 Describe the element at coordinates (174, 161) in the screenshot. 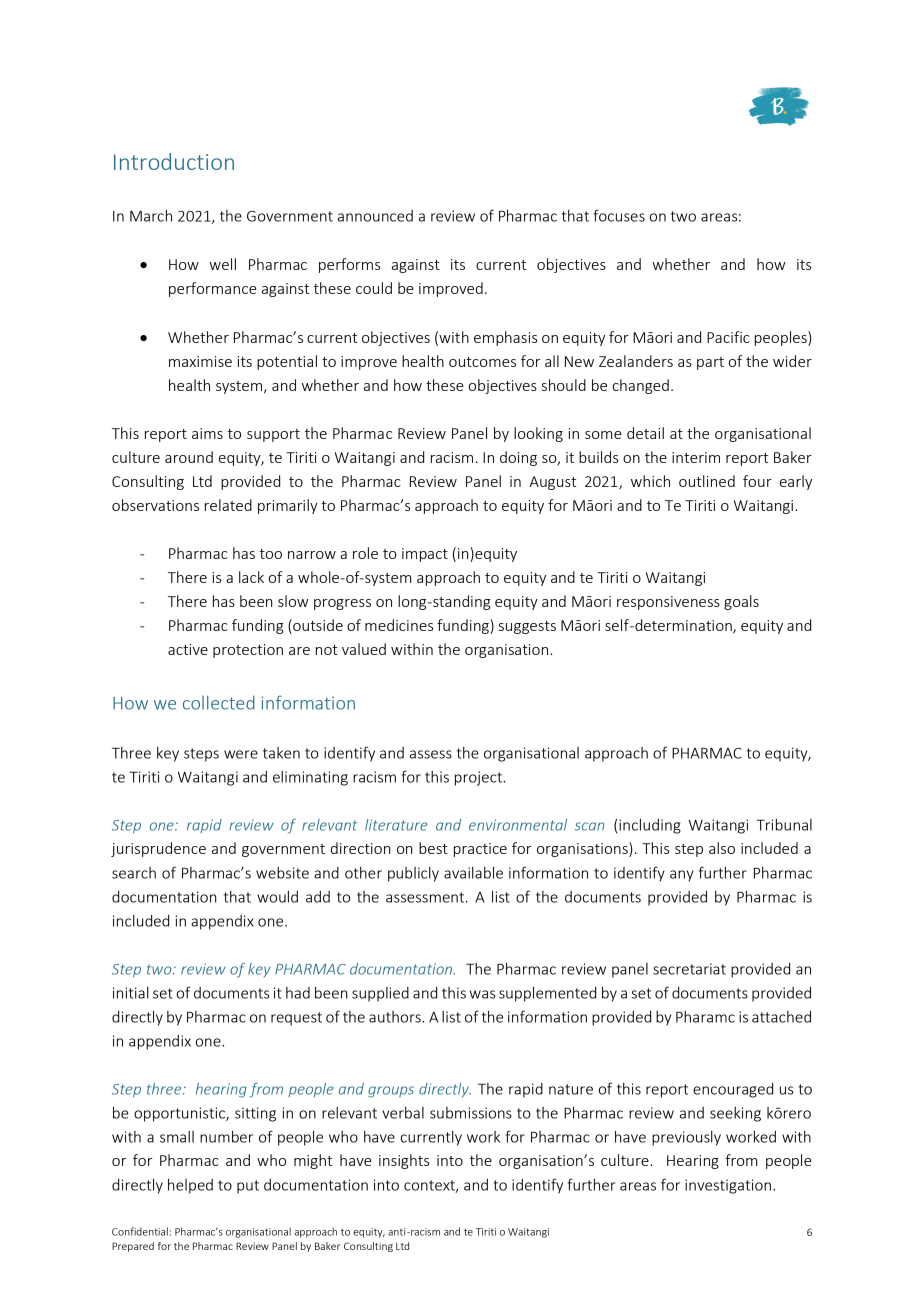

I see `Introduction` at that location.
